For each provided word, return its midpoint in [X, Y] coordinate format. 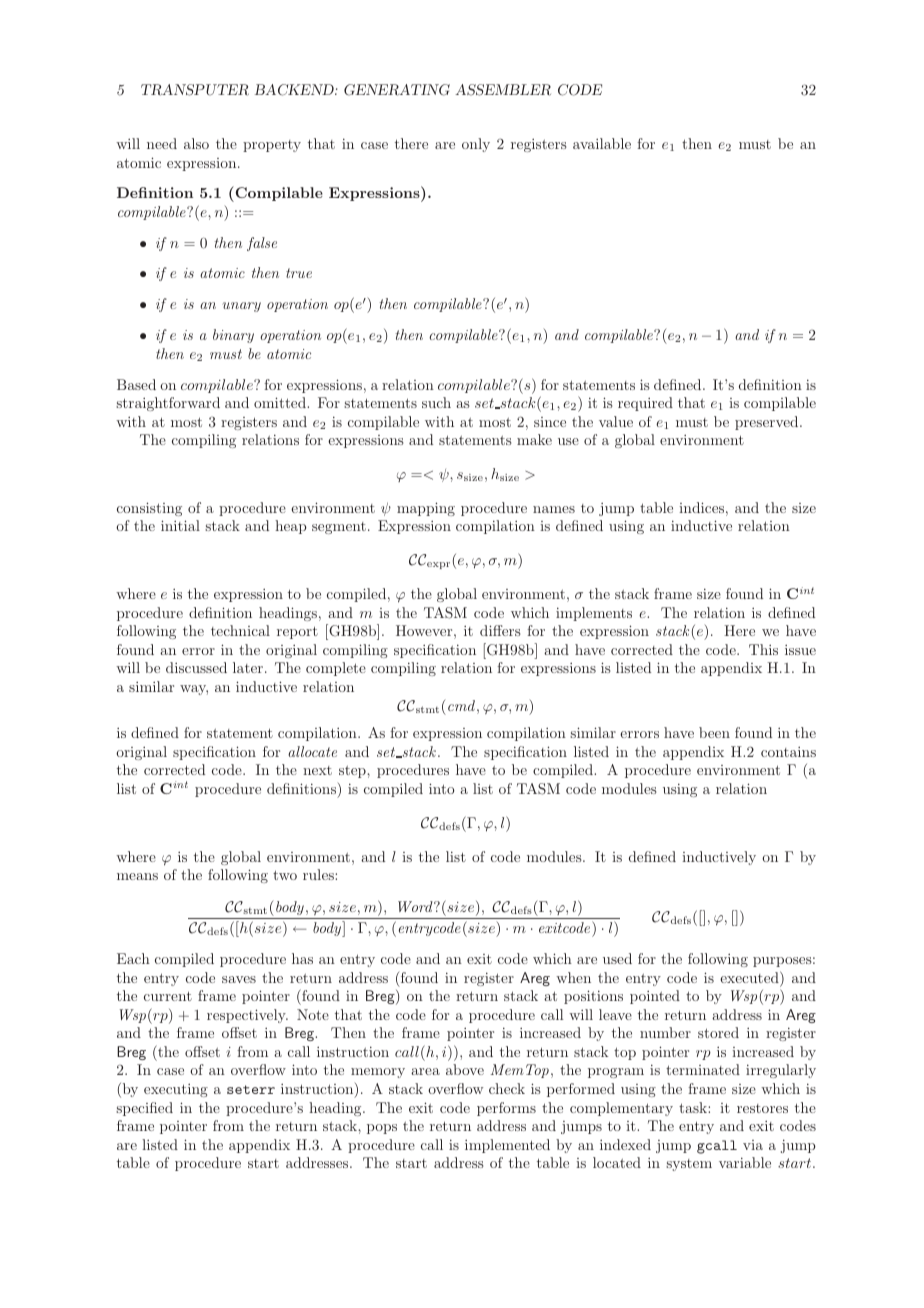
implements [594, 614]
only [476, 145]
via [753, 1145]
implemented [507, 1146]
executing [176, 1090]
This [763, 649]
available [602, 143]
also [196, 143]
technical [240, 630]
